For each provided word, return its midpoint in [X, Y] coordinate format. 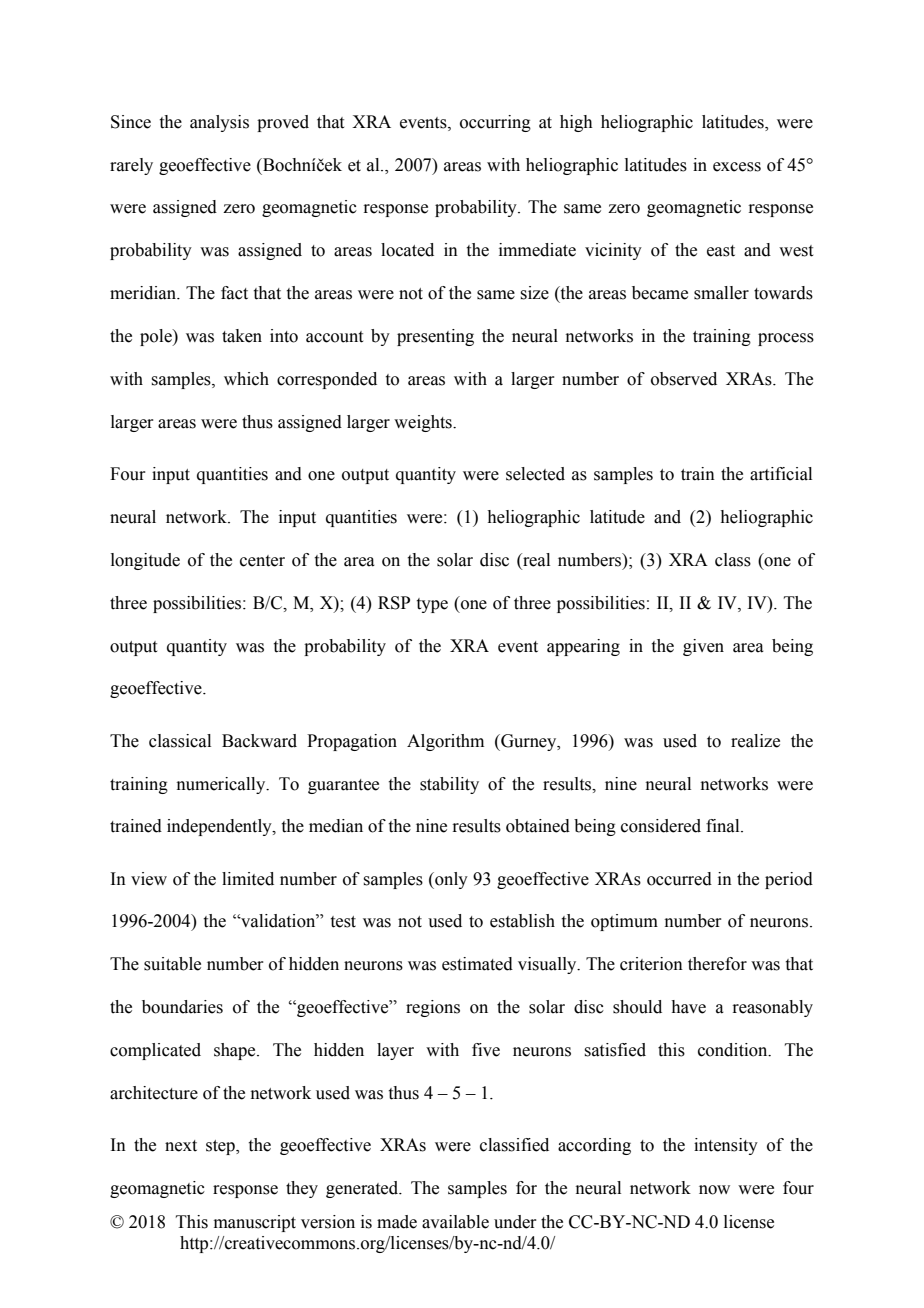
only [450, 880]
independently [220, 827]
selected [535, 474]
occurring [495, 123]
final [724, 826]
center [262, 561]
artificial [781, 474]
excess [737, 167]
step [221, 1147]
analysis [219, 123]
